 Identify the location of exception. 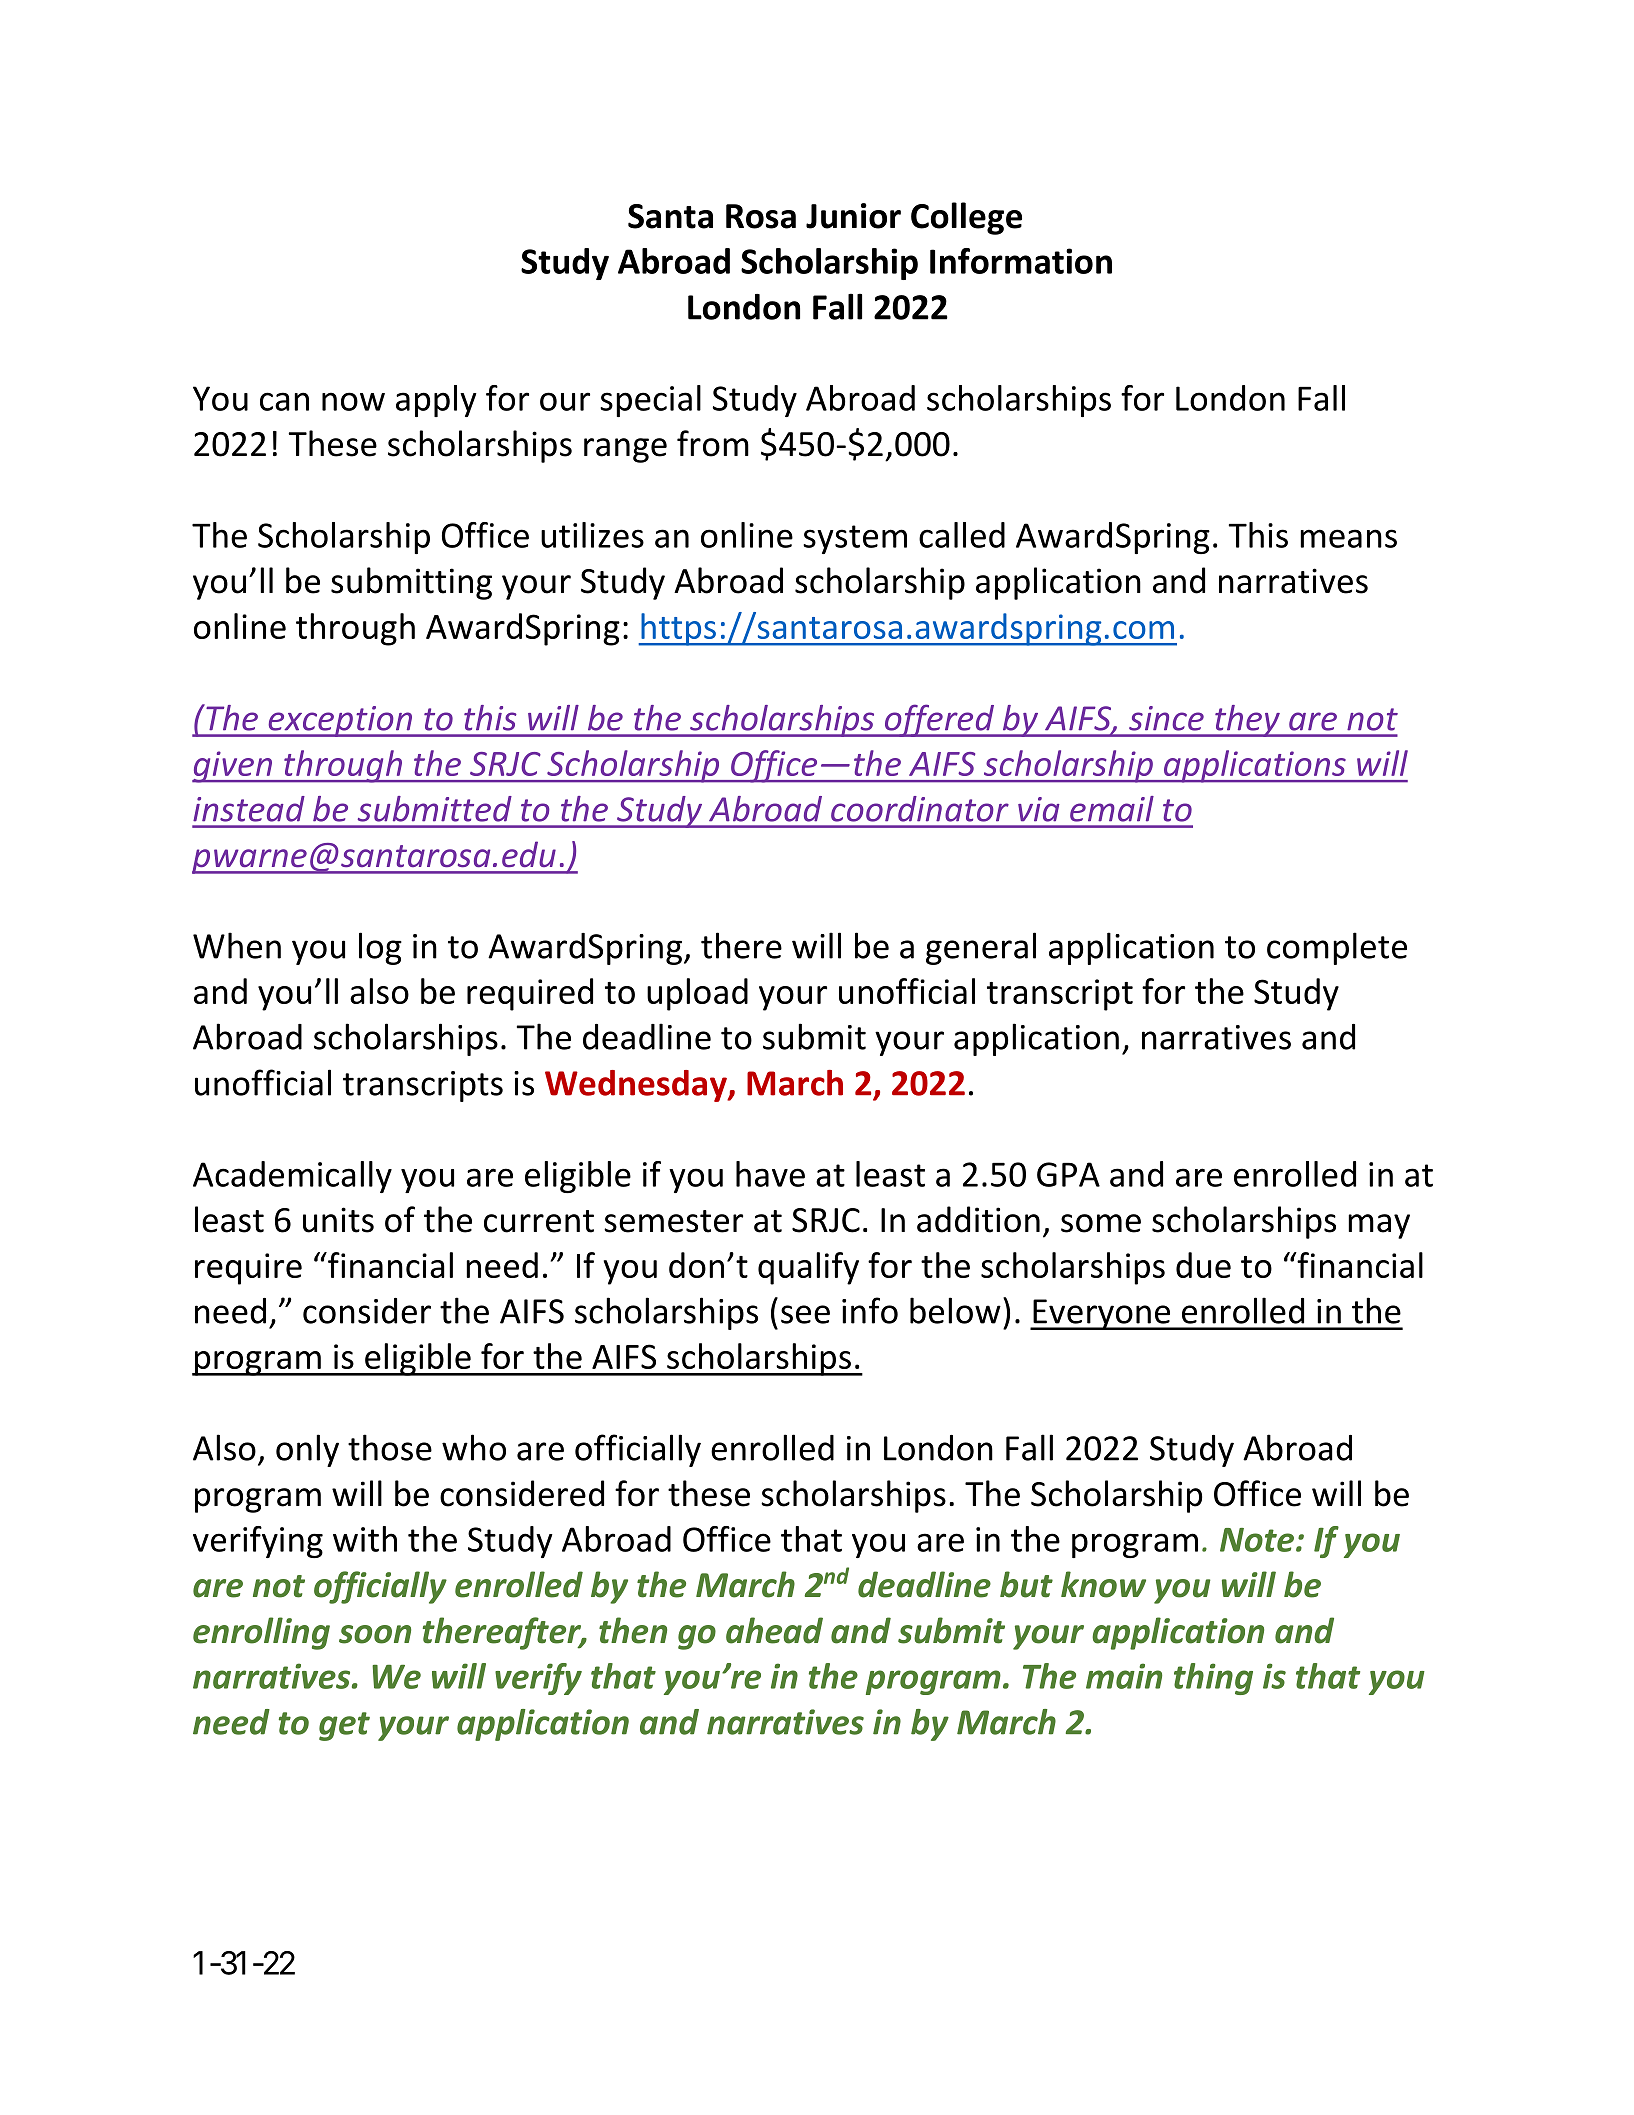
(340, 721).
